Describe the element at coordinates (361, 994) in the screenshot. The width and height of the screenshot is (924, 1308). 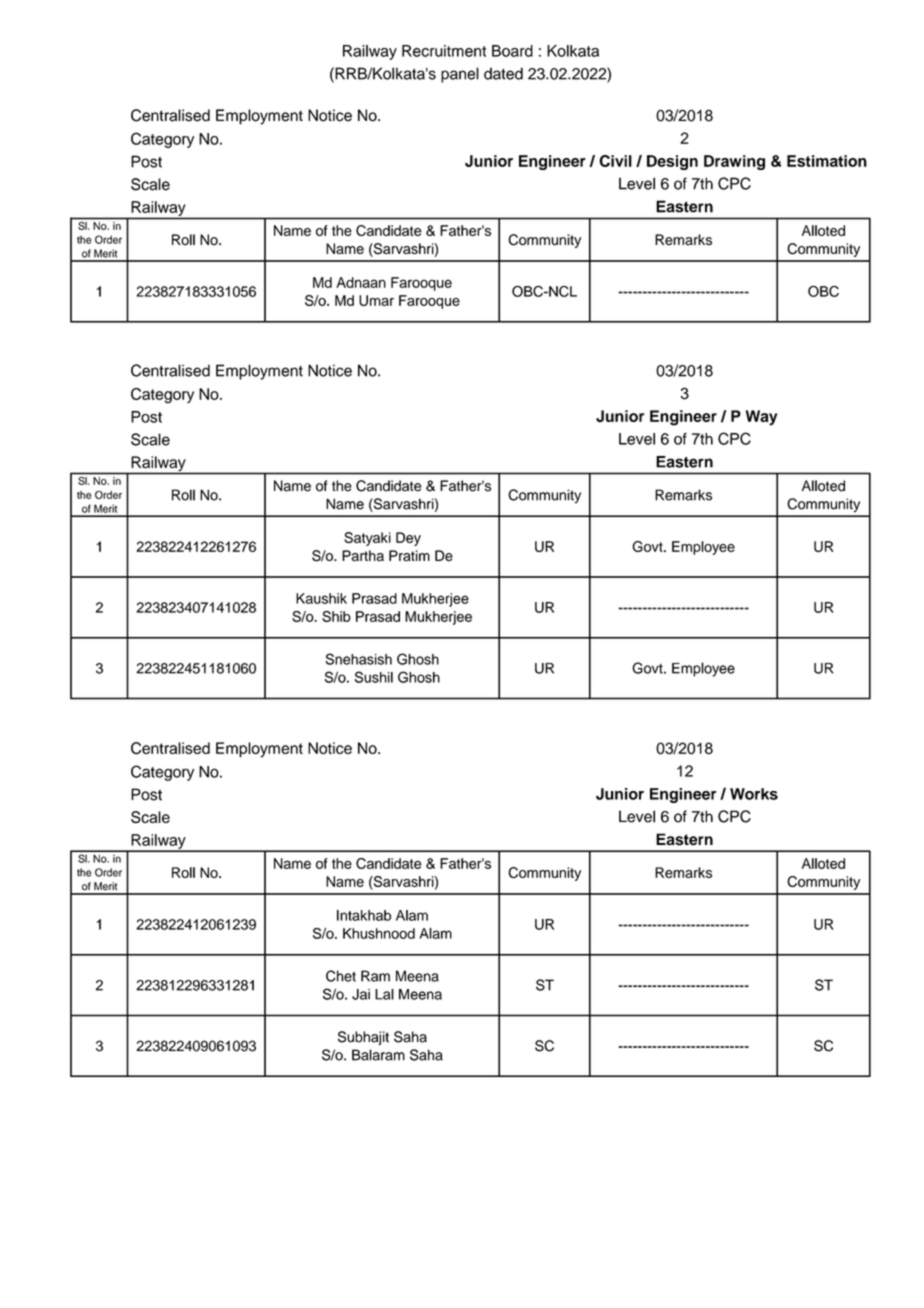
I see `Jai` at that location.
